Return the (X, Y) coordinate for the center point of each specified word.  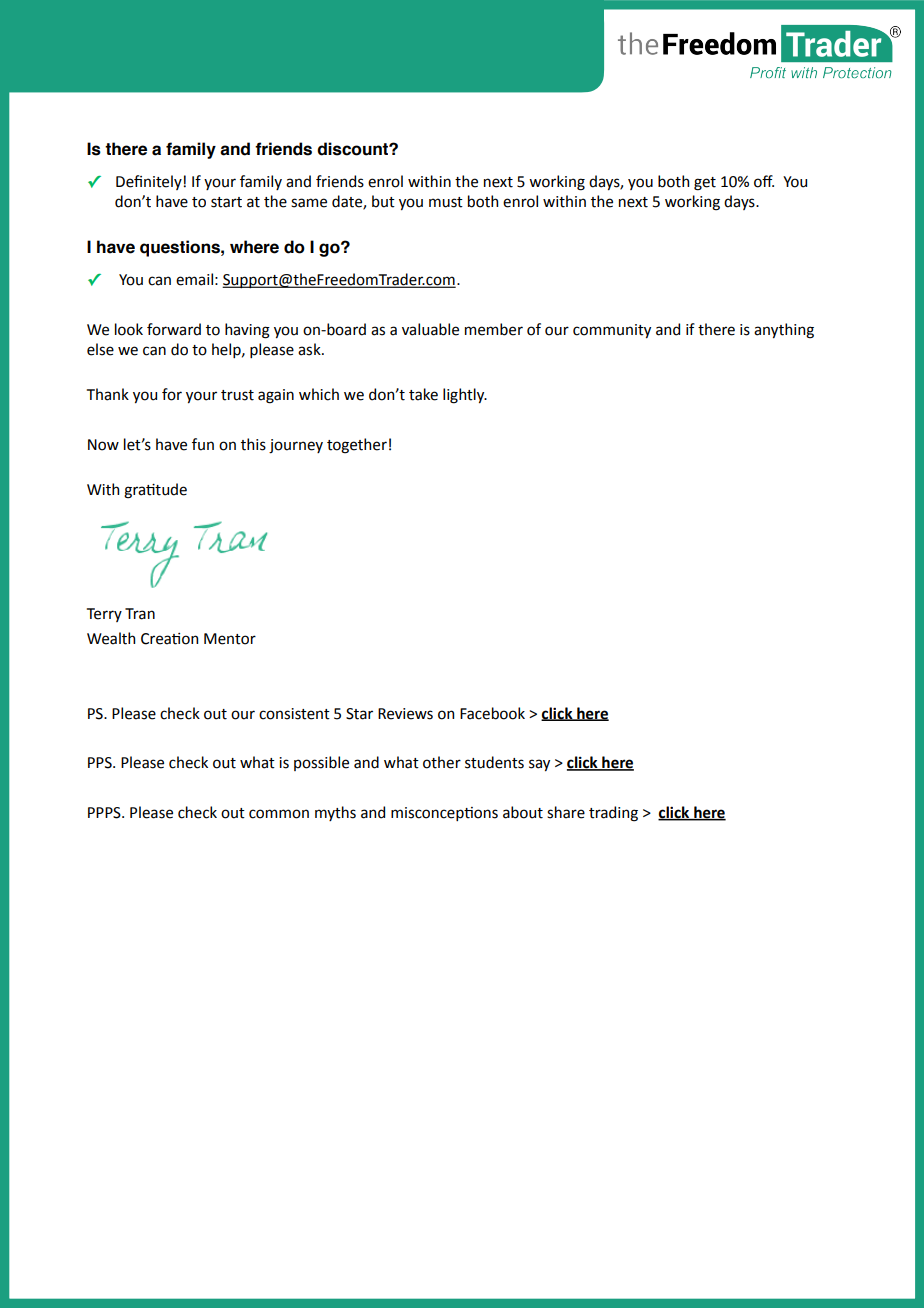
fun (203, 444)
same (309, 203)
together (357, 446)
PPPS (105, 813)
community (612, 331)
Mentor (230, 639)
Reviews (405, 714)
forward (174, 329)
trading (613, 814)
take (423, 394)
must (446, 202)
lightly (465, 396)
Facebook (492, 713)
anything (784, 331)
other (442, 762)
